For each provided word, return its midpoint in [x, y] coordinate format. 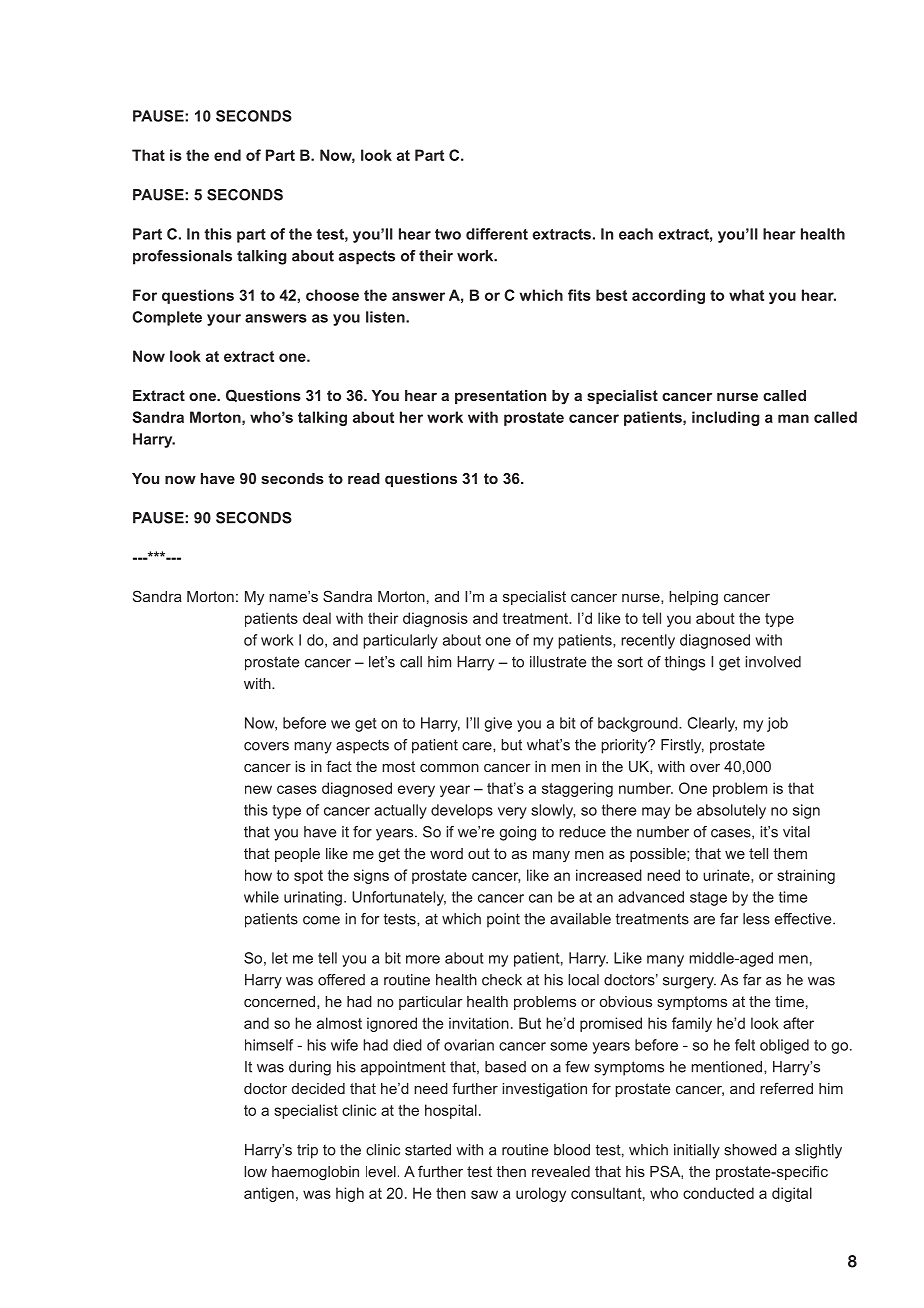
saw [484, 1194]
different [497, 234]
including [726, 418]
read [364, 478]
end [227, 155]
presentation [500, 397]
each [636, 234]
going [518, 833]
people [297, 855]
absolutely [731, 811]
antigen [269, 1194]
